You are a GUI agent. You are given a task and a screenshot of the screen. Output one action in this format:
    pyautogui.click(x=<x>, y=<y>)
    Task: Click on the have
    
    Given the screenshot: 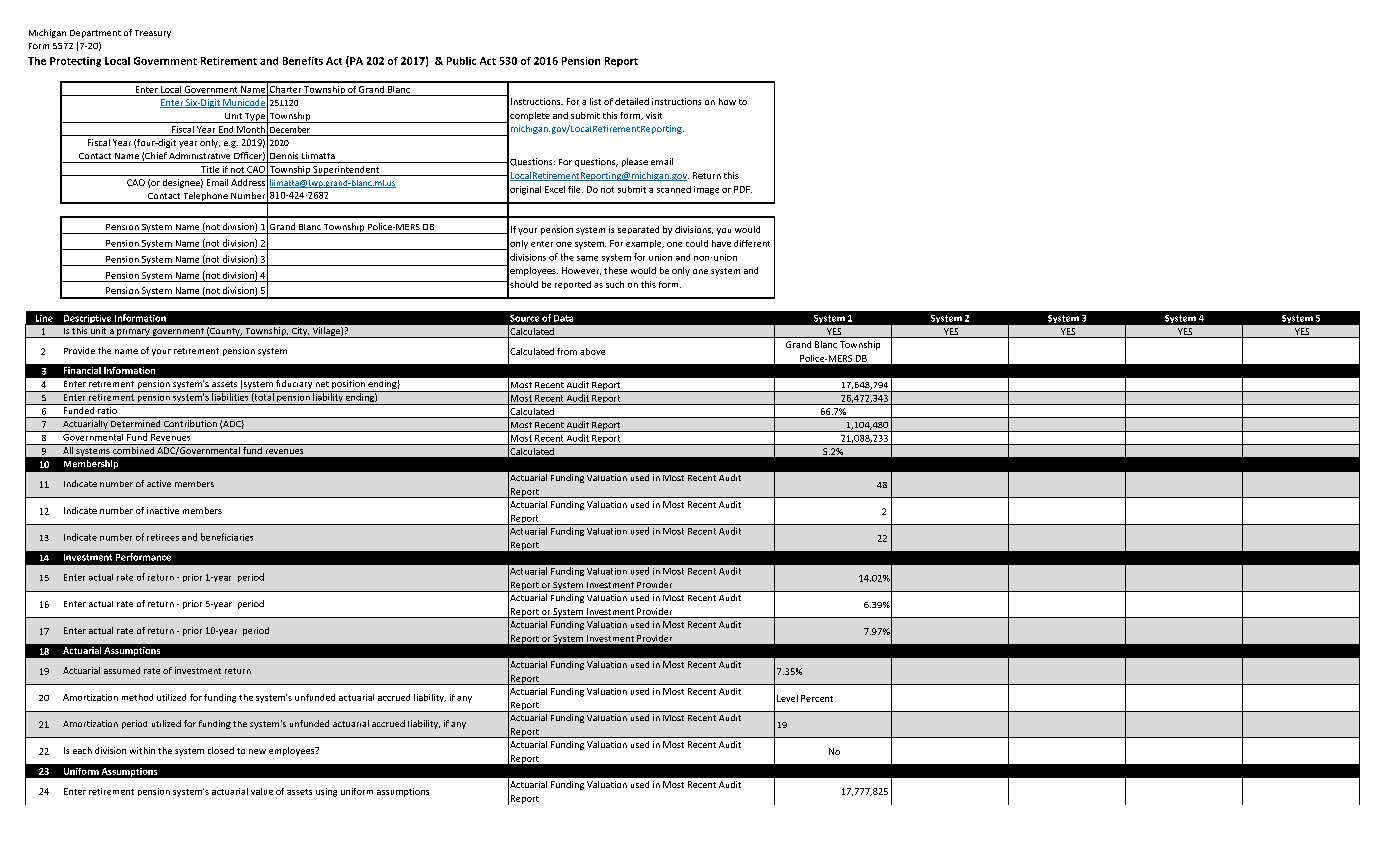 What is the action you would take?
    pyautogui.click(x=721, y=243)
